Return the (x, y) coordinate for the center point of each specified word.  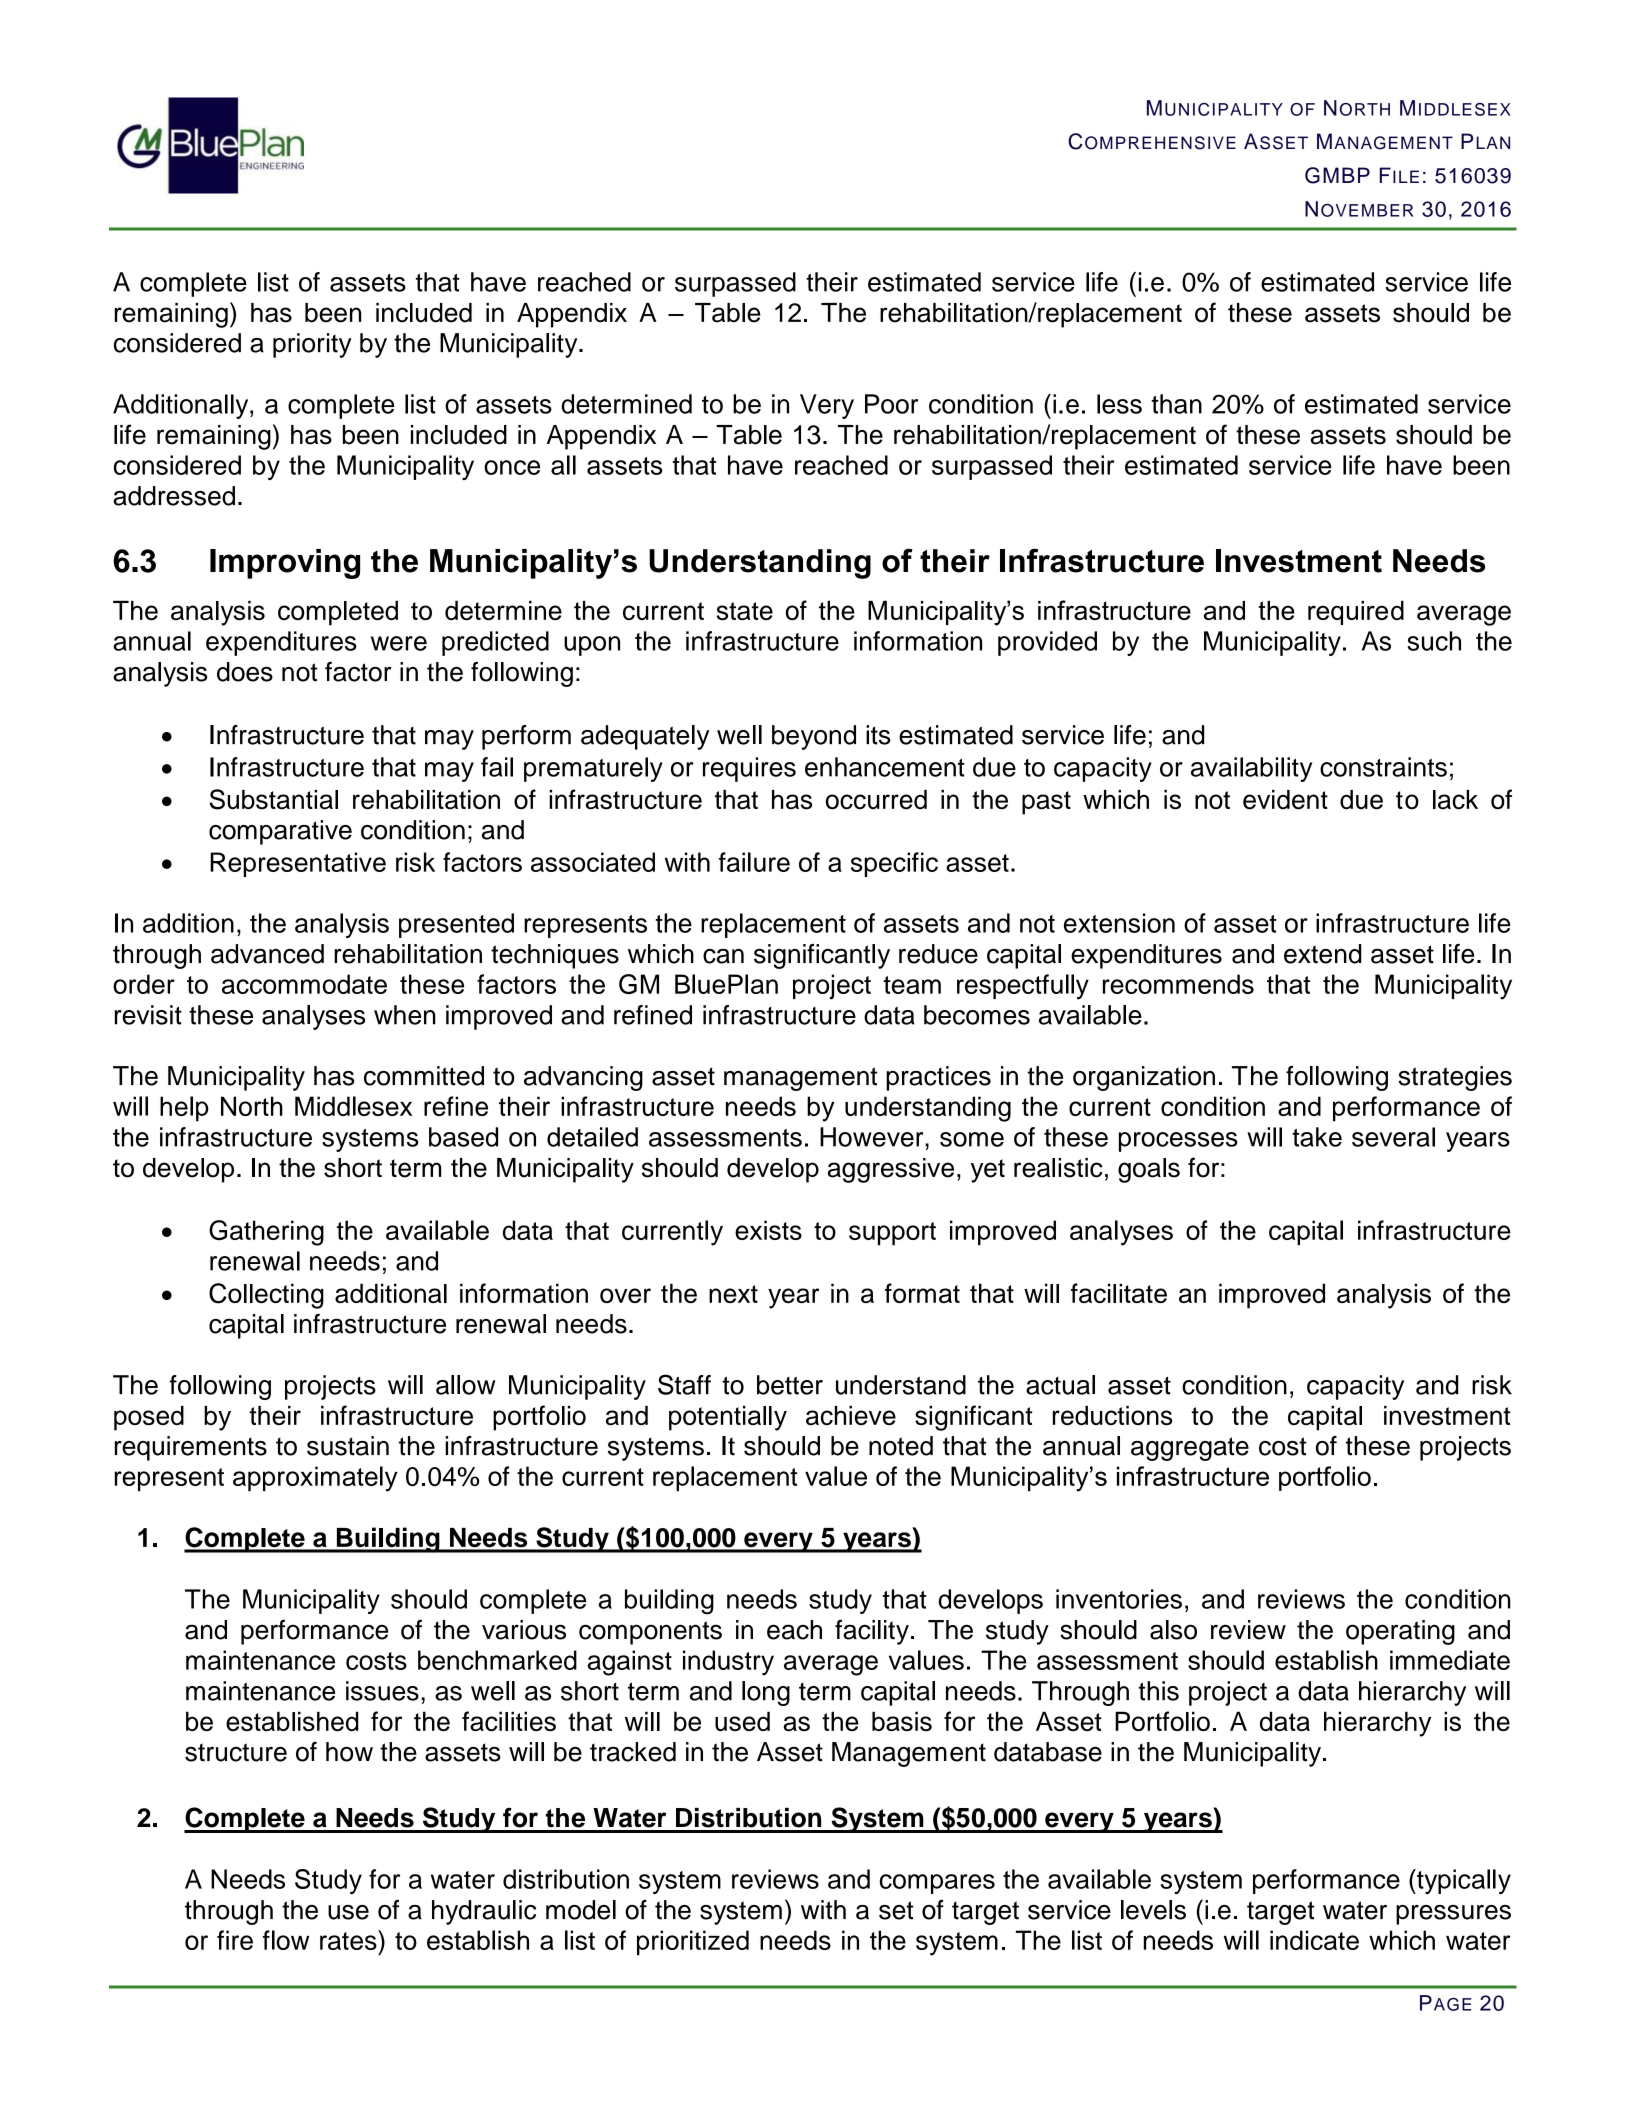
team (912, 985)
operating (1400, 1632)
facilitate (1119, 1293)
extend (1322, 954)
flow (286, 1940)
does (245, 672)
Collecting (266, 1296)
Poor (891, 404)
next (733, 1294)
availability (1251, 769)
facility (872, 1632)
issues (382, 1691)
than (1176, 404)
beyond (814, 737)
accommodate (304, 984)
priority (312, 345)
